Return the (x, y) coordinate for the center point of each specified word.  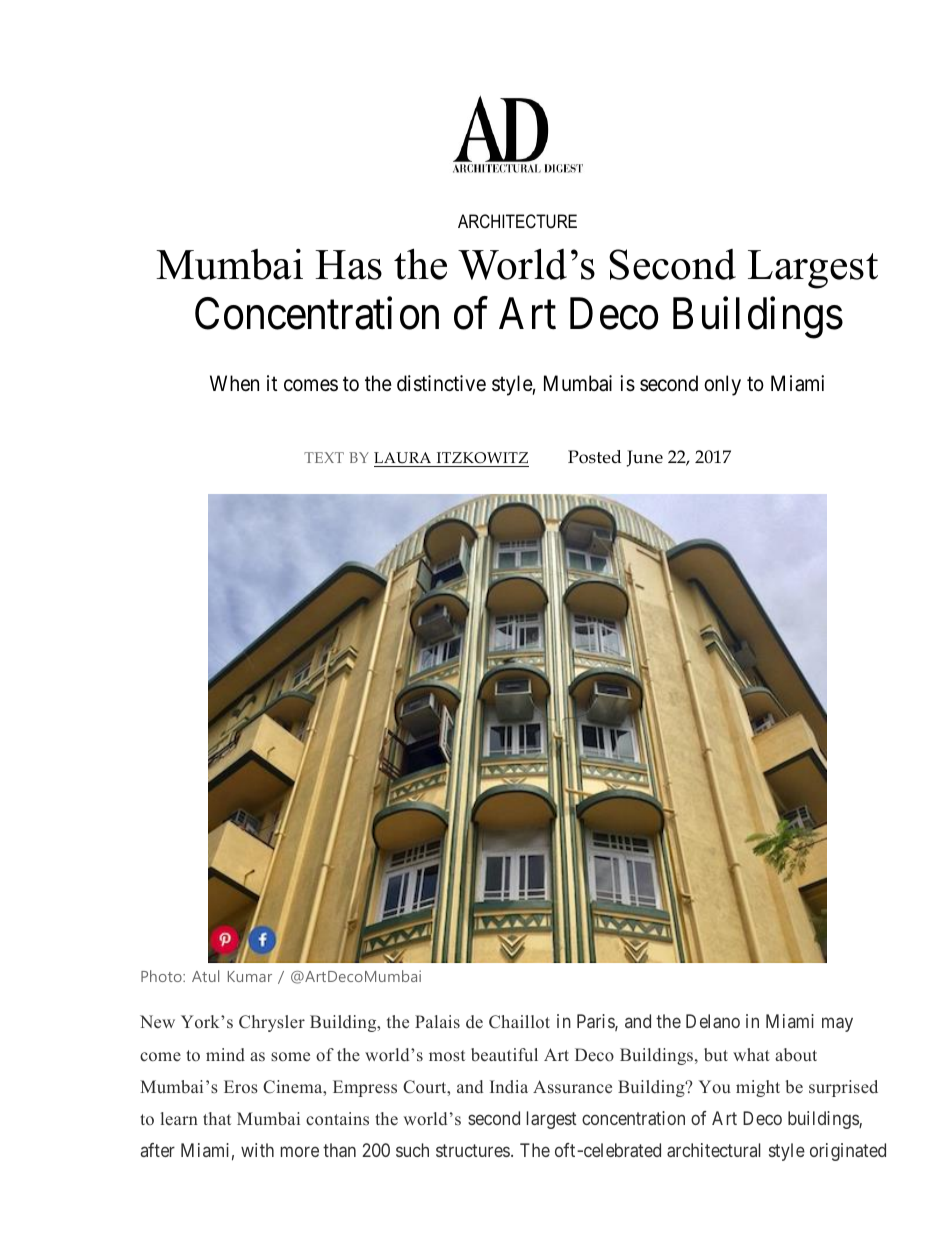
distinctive (441, 383)
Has (348, 265)
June (645, 458)
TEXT (324, 457)
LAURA (402, 458)
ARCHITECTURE (517, 221)
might (758, 1088)
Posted (594, 457)
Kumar (250, 976)
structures (473, 1151)
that (217, 1118)
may (837, 1025)
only (722, 385)
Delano (713, 1021)
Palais (437, 1022)
